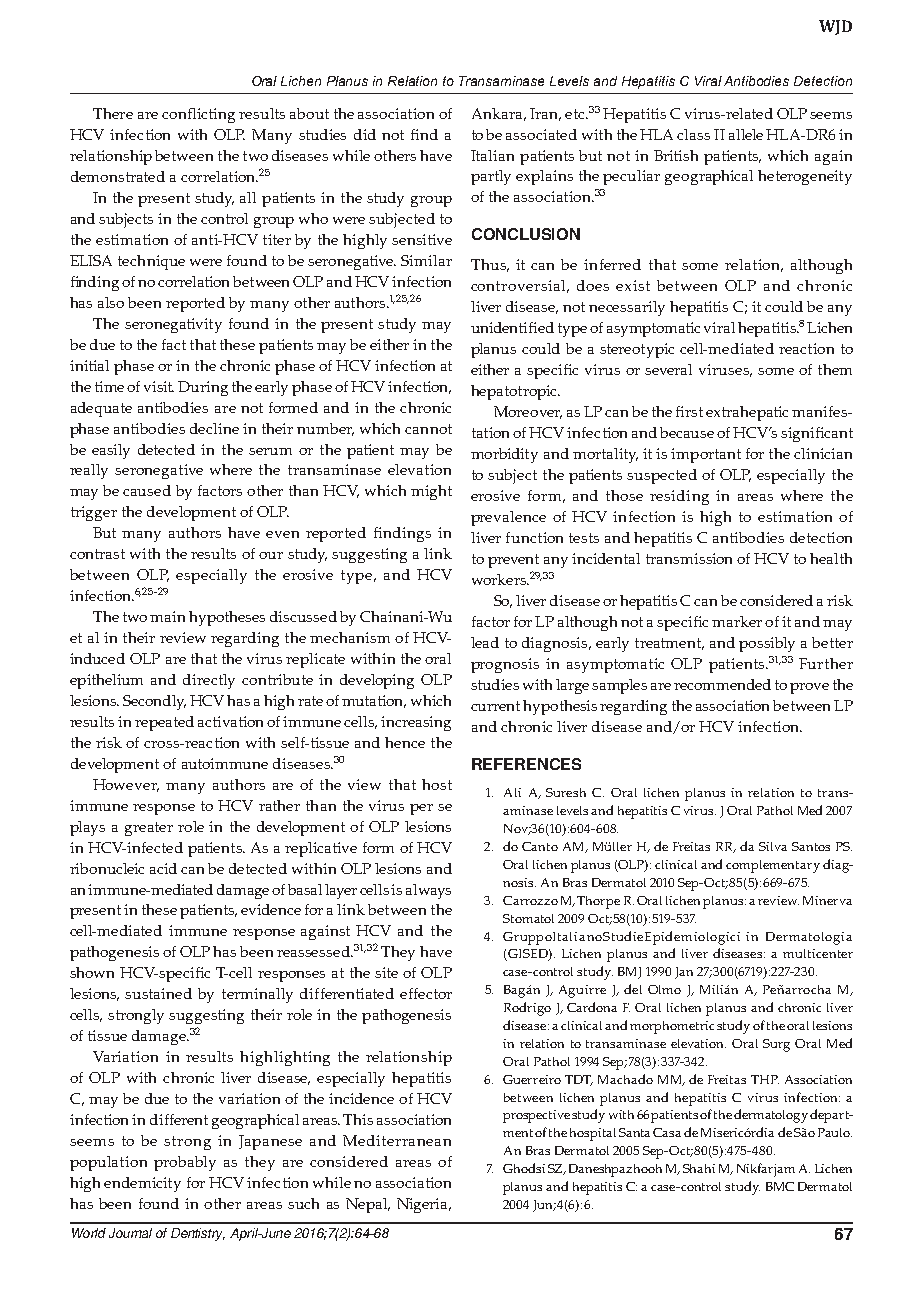  Describe the element at coordinates (746, 134) in the page. I see `allele` at that location.
